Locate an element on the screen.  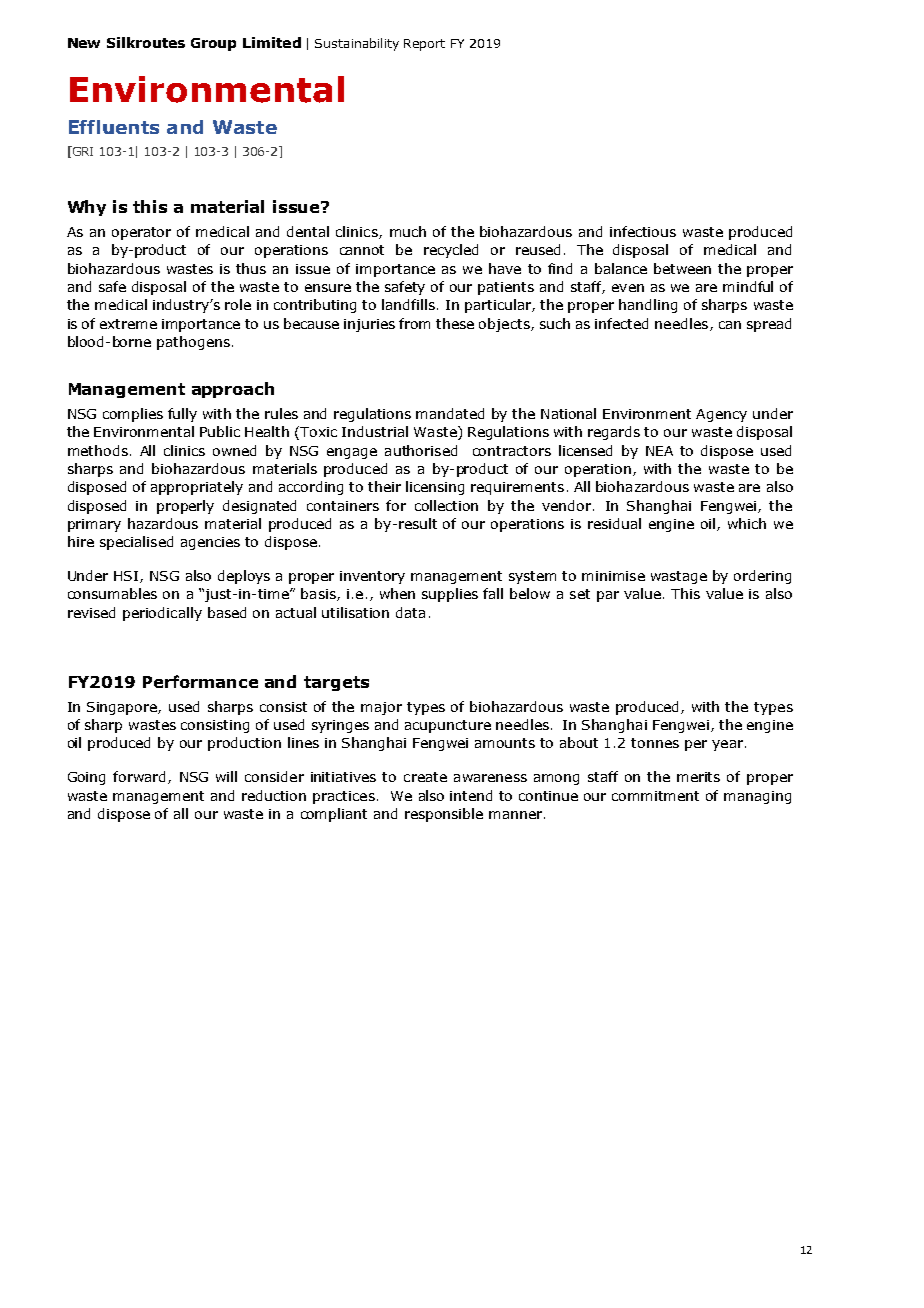
operator is located at coordinates (141, 233).
